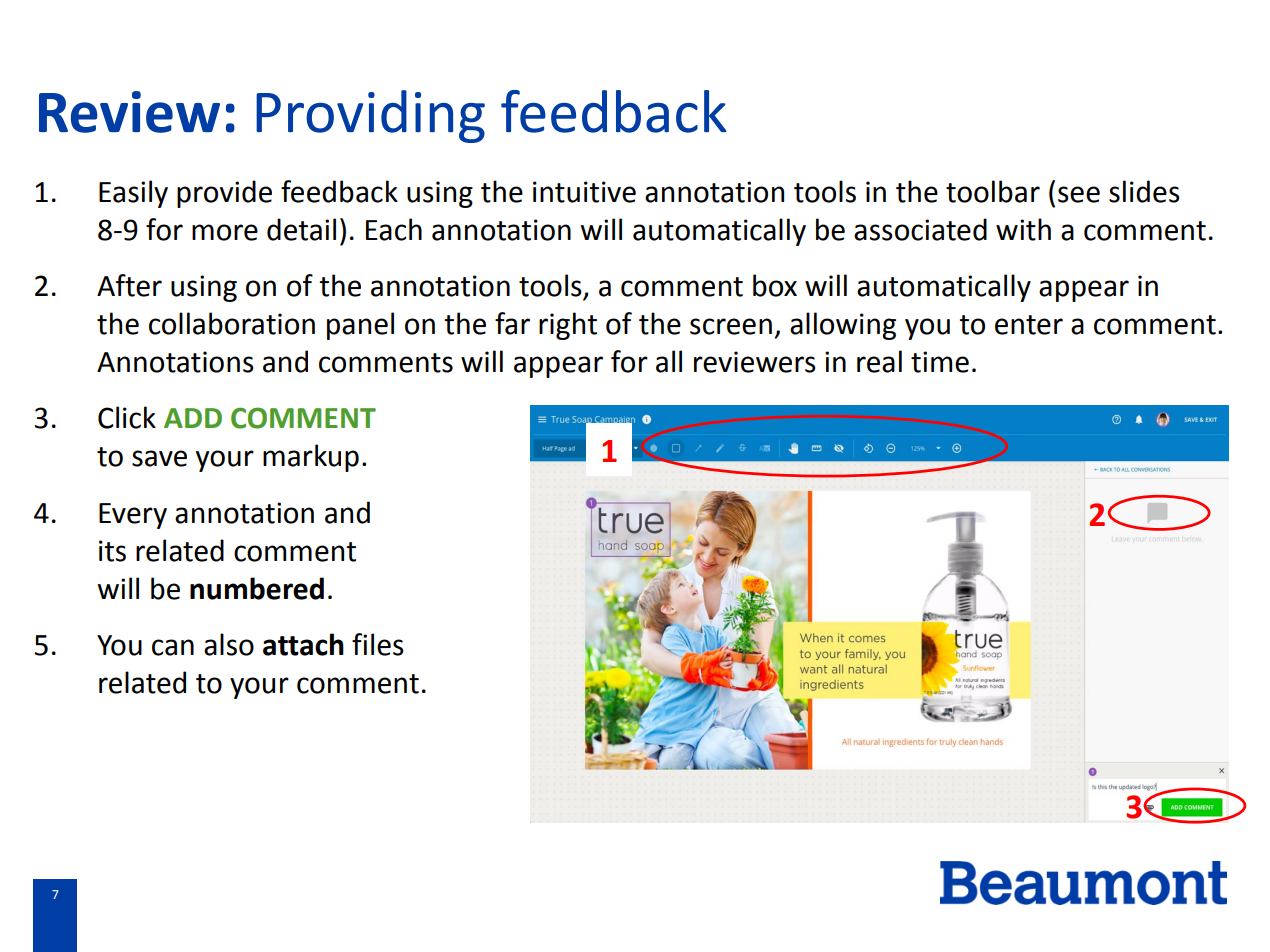 This screenshot has height=952, width=1270. What do you see at coordinates (993, 191) in the screenshot?
I see `toolbar` at bounding box center [993, 191].
